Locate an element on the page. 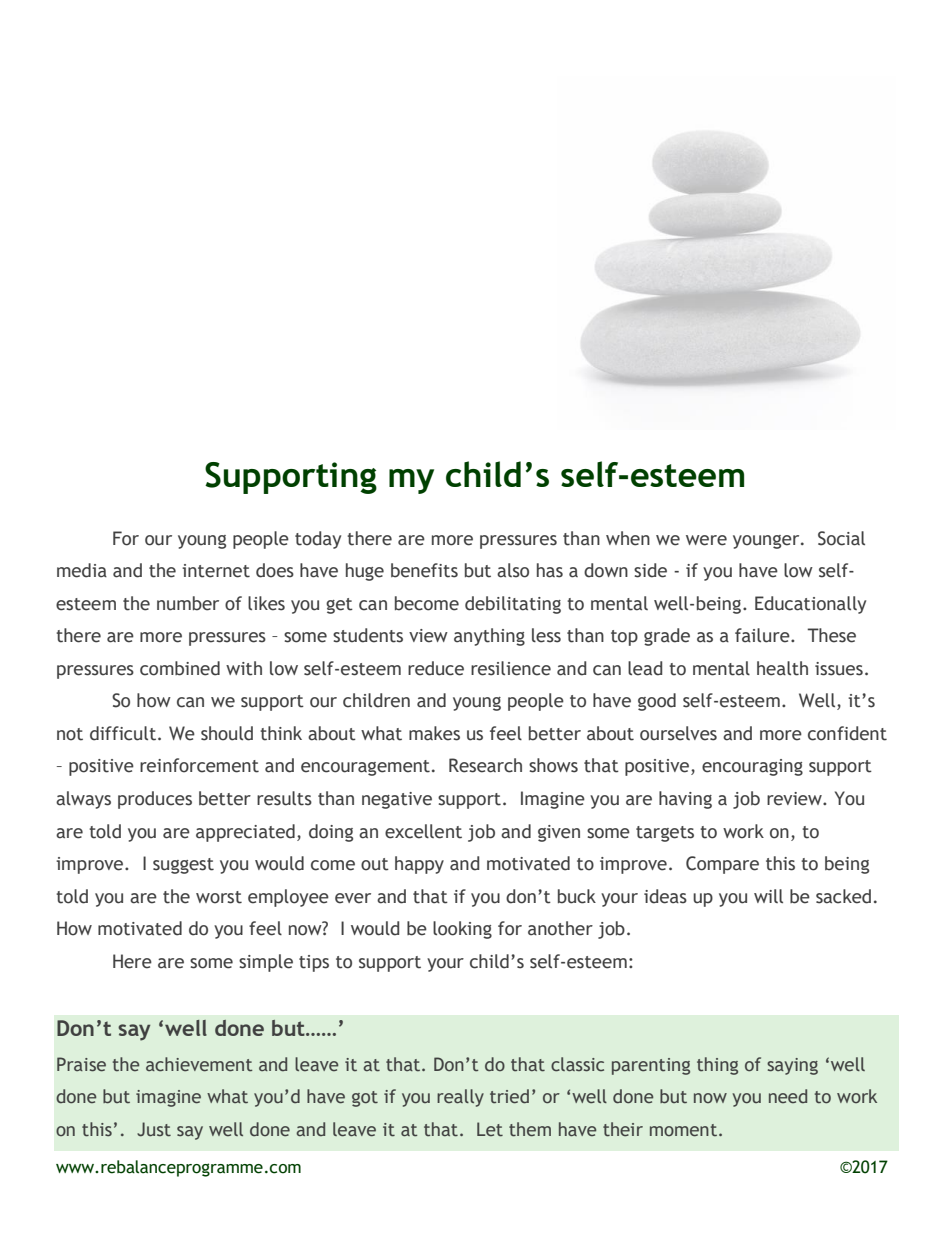  benefits is located at coordinates (424, 570).
